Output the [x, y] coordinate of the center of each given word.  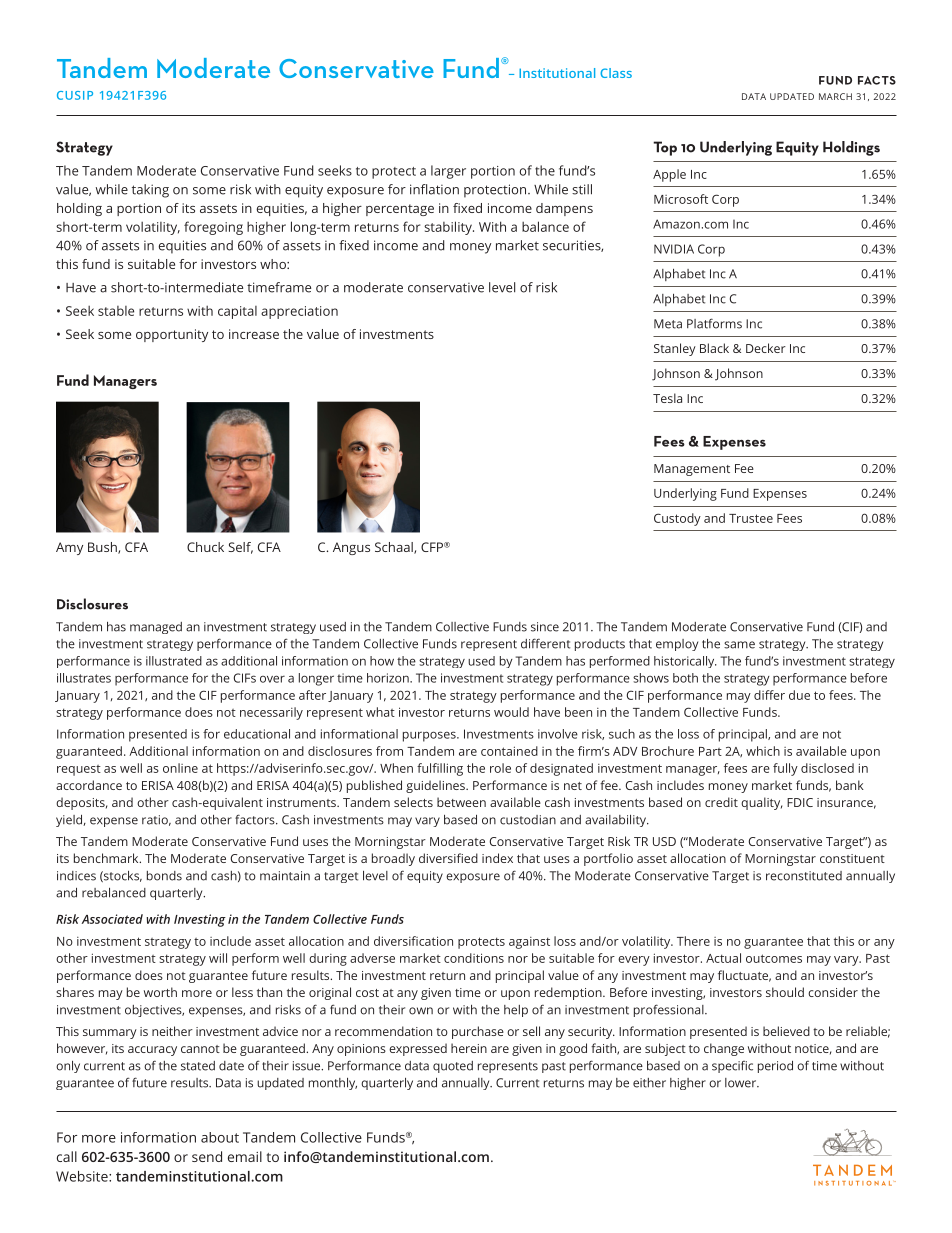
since [545, 627]
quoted [453, 1067]
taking [150, 191]
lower [742, 1083]
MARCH [835, 96]
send [207, 1156]
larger [448, 172]
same [739, 645]
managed [156, 628]
